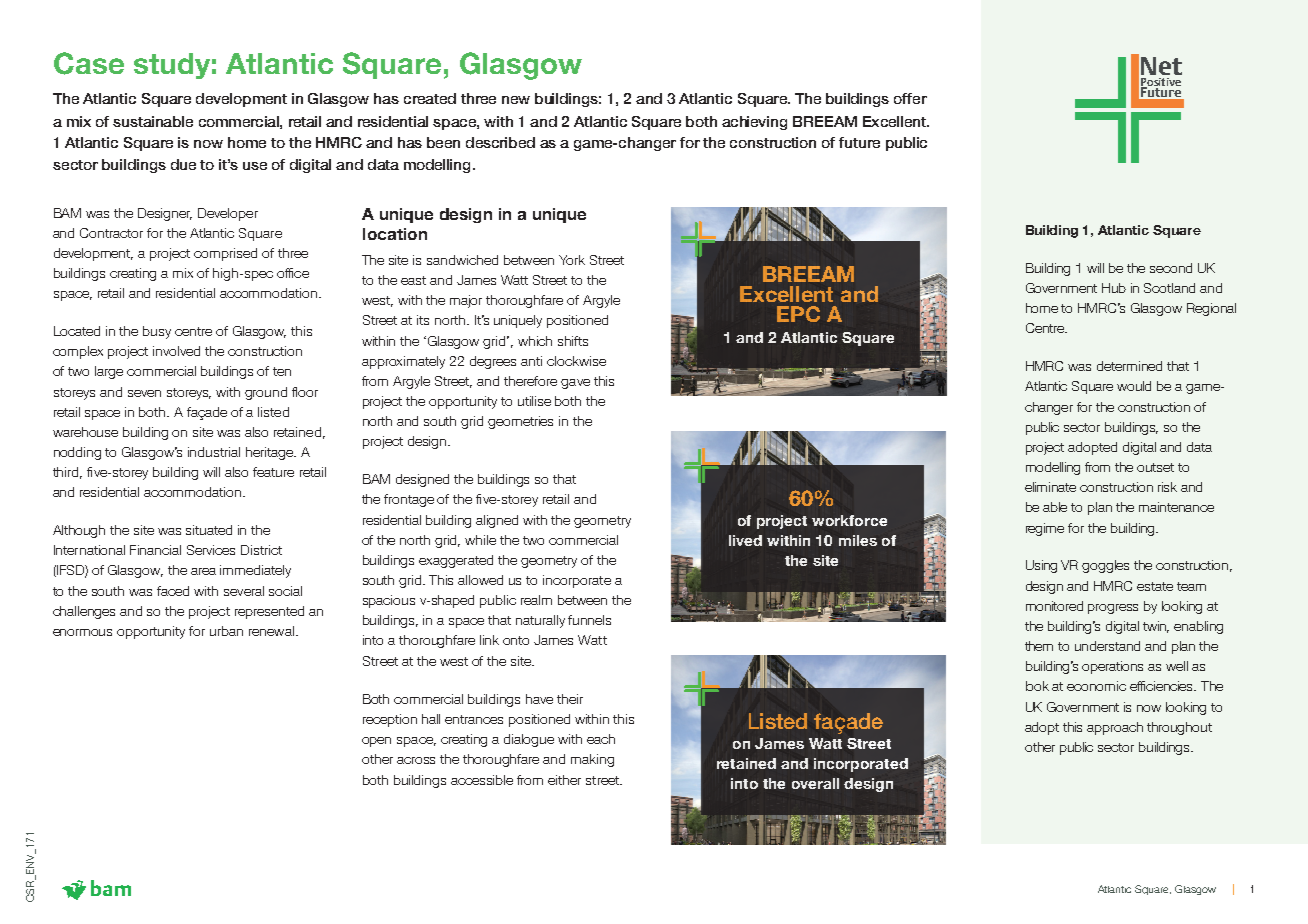 Image resolution: width=1308 pixels, height=924 pixels. Describe the element at coordinates (572, 260) in the screenshot. I see `York` at that location.
